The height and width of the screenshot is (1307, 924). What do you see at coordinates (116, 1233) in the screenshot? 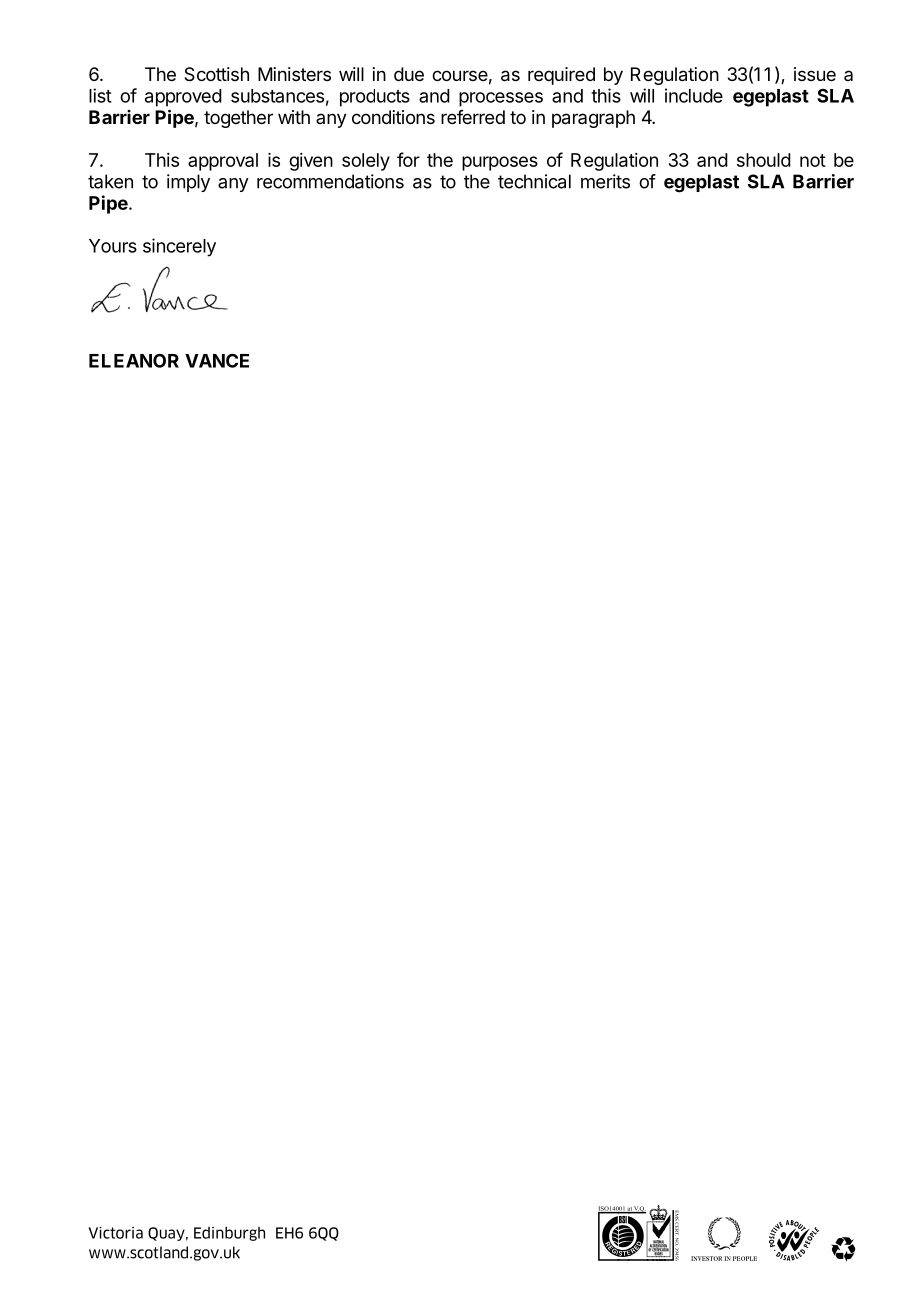
I see `Victoria` at bounding box center [116, 1233].
